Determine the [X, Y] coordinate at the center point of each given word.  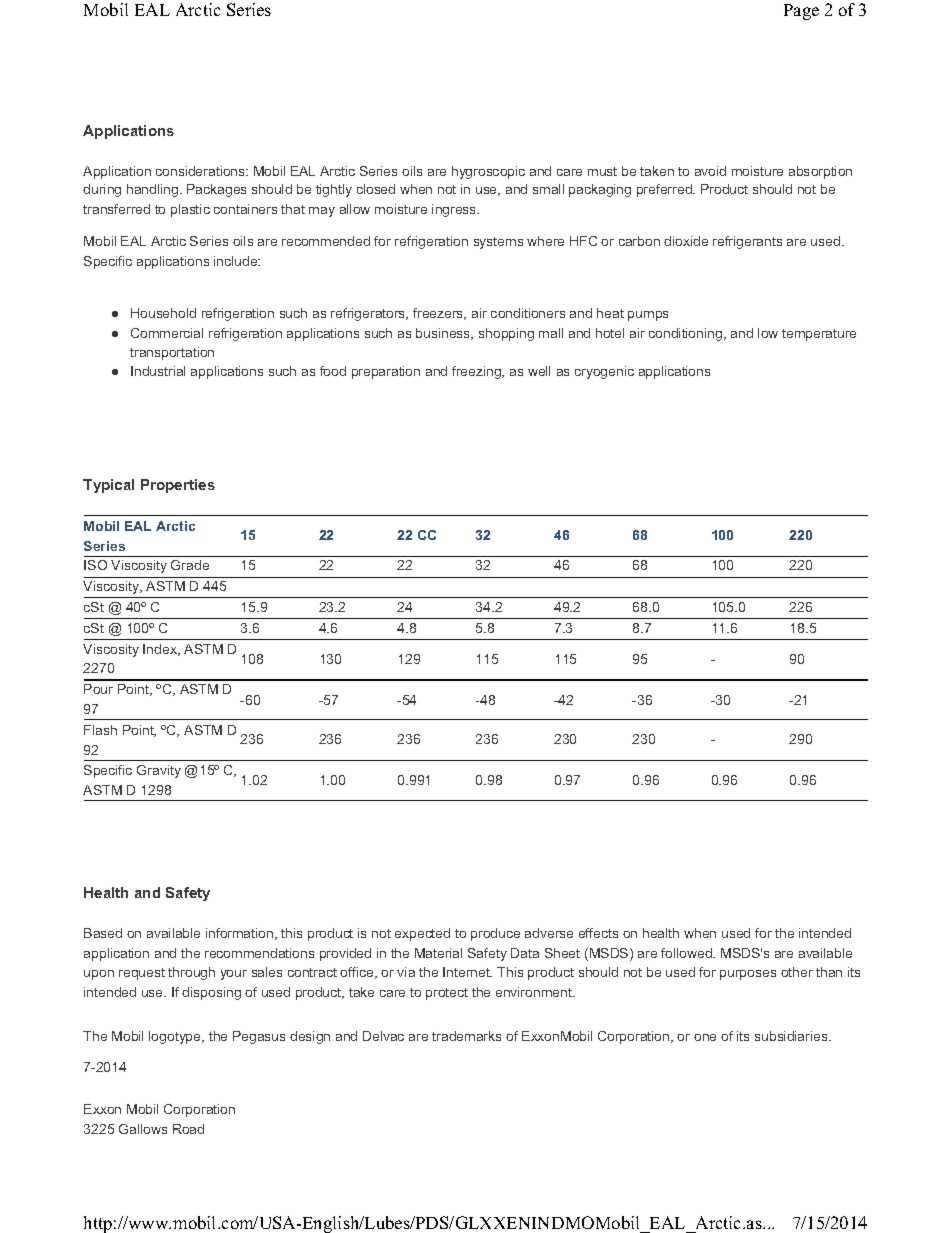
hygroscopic [488, 172]
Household [163, 313]
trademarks [466, 1036]
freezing [477, 372]
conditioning [687, 334]
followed [687, 953]
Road [188, 1129]
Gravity [159, 771]
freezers [439, 314]
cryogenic [604, 372]
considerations [201, 171]
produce [495, 934]
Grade [190, 565]
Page [801, 12]
